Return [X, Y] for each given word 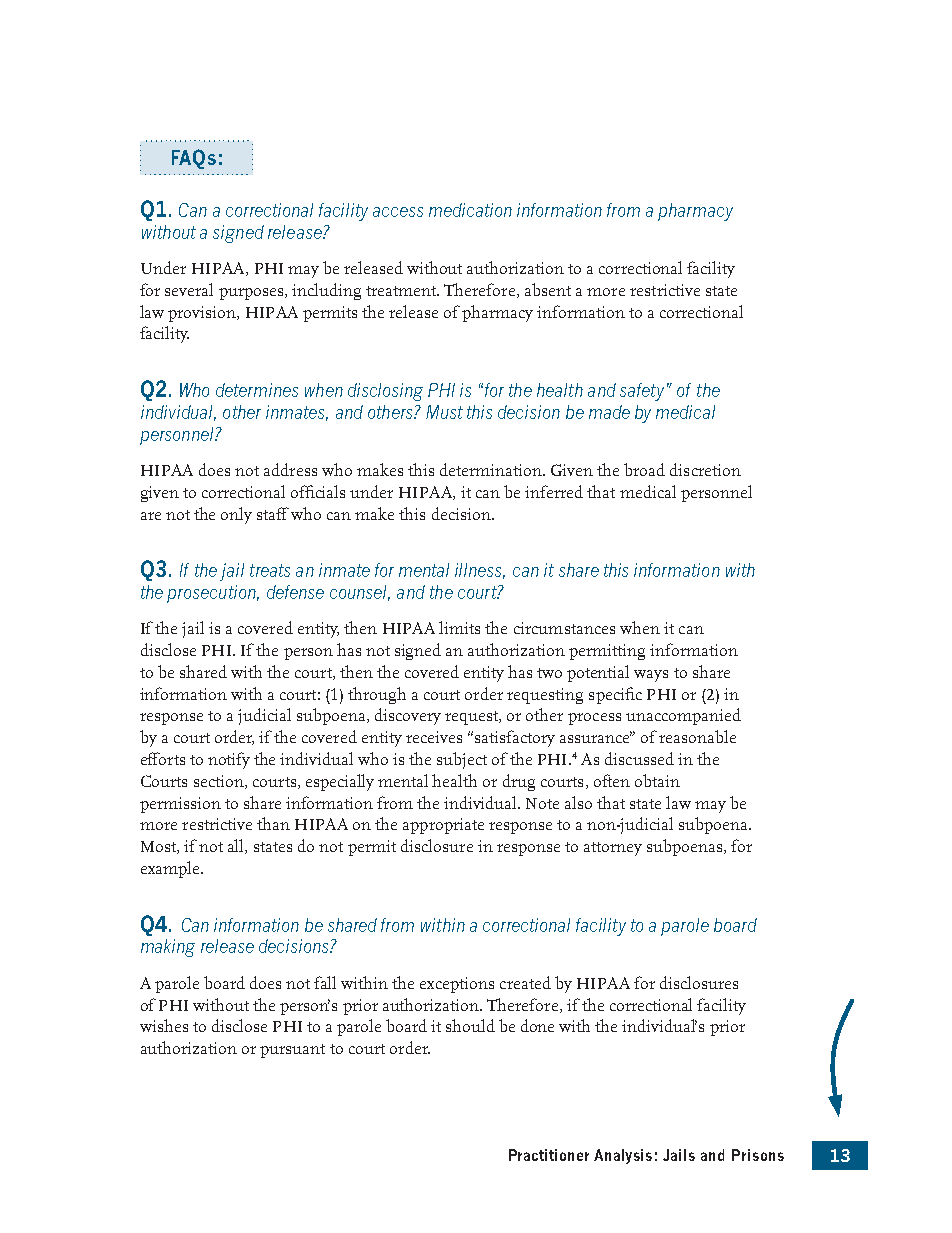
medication [470, 210]
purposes [252, 294]
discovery [408, 716]
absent [548, 289]
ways [651, 676]
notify [229, 760]
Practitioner [549, 1155]
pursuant [292, 1051]
